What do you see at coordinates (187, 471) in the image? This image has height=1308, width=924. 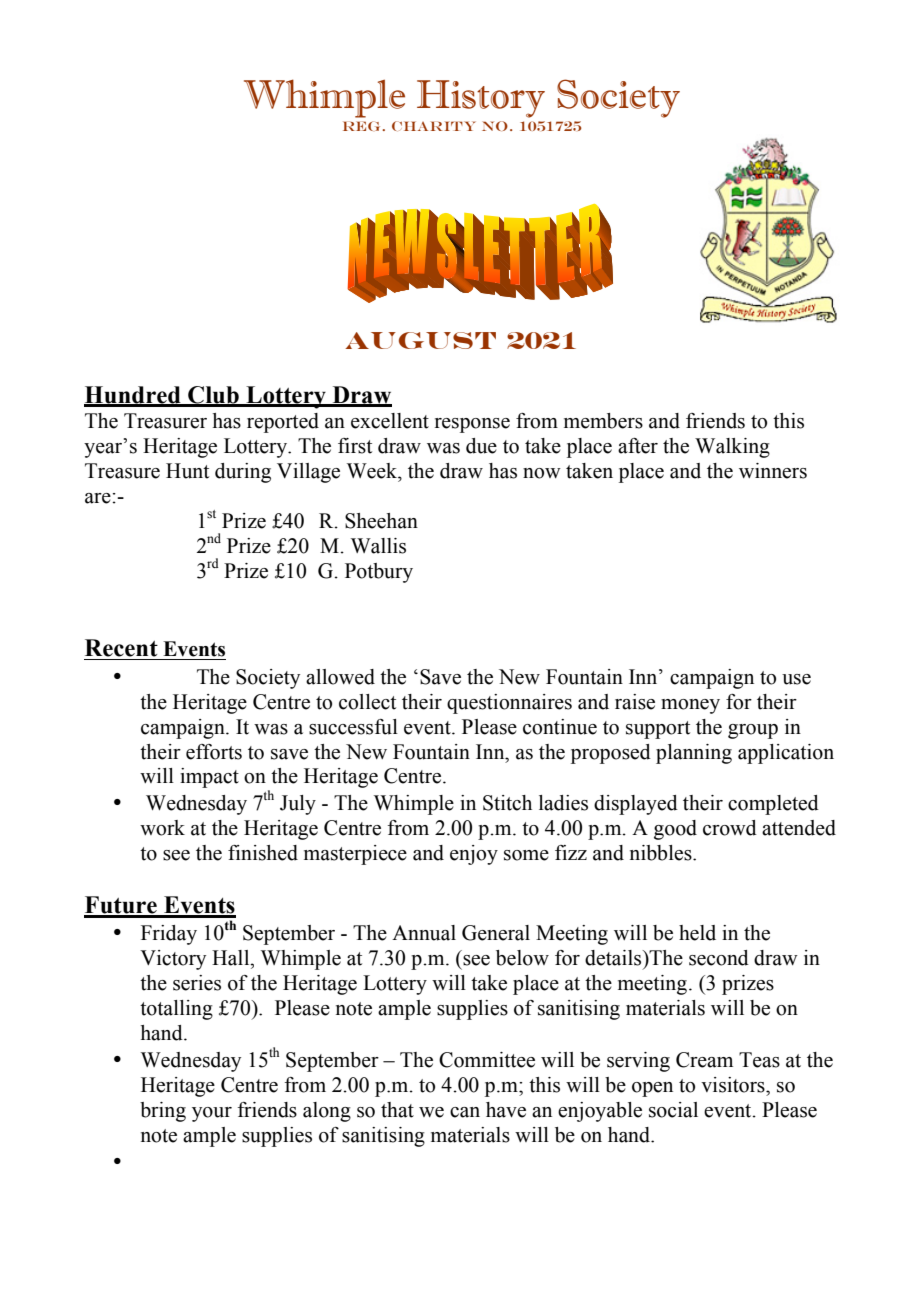 I see `Hunt` at bounding box center [187, 471].
